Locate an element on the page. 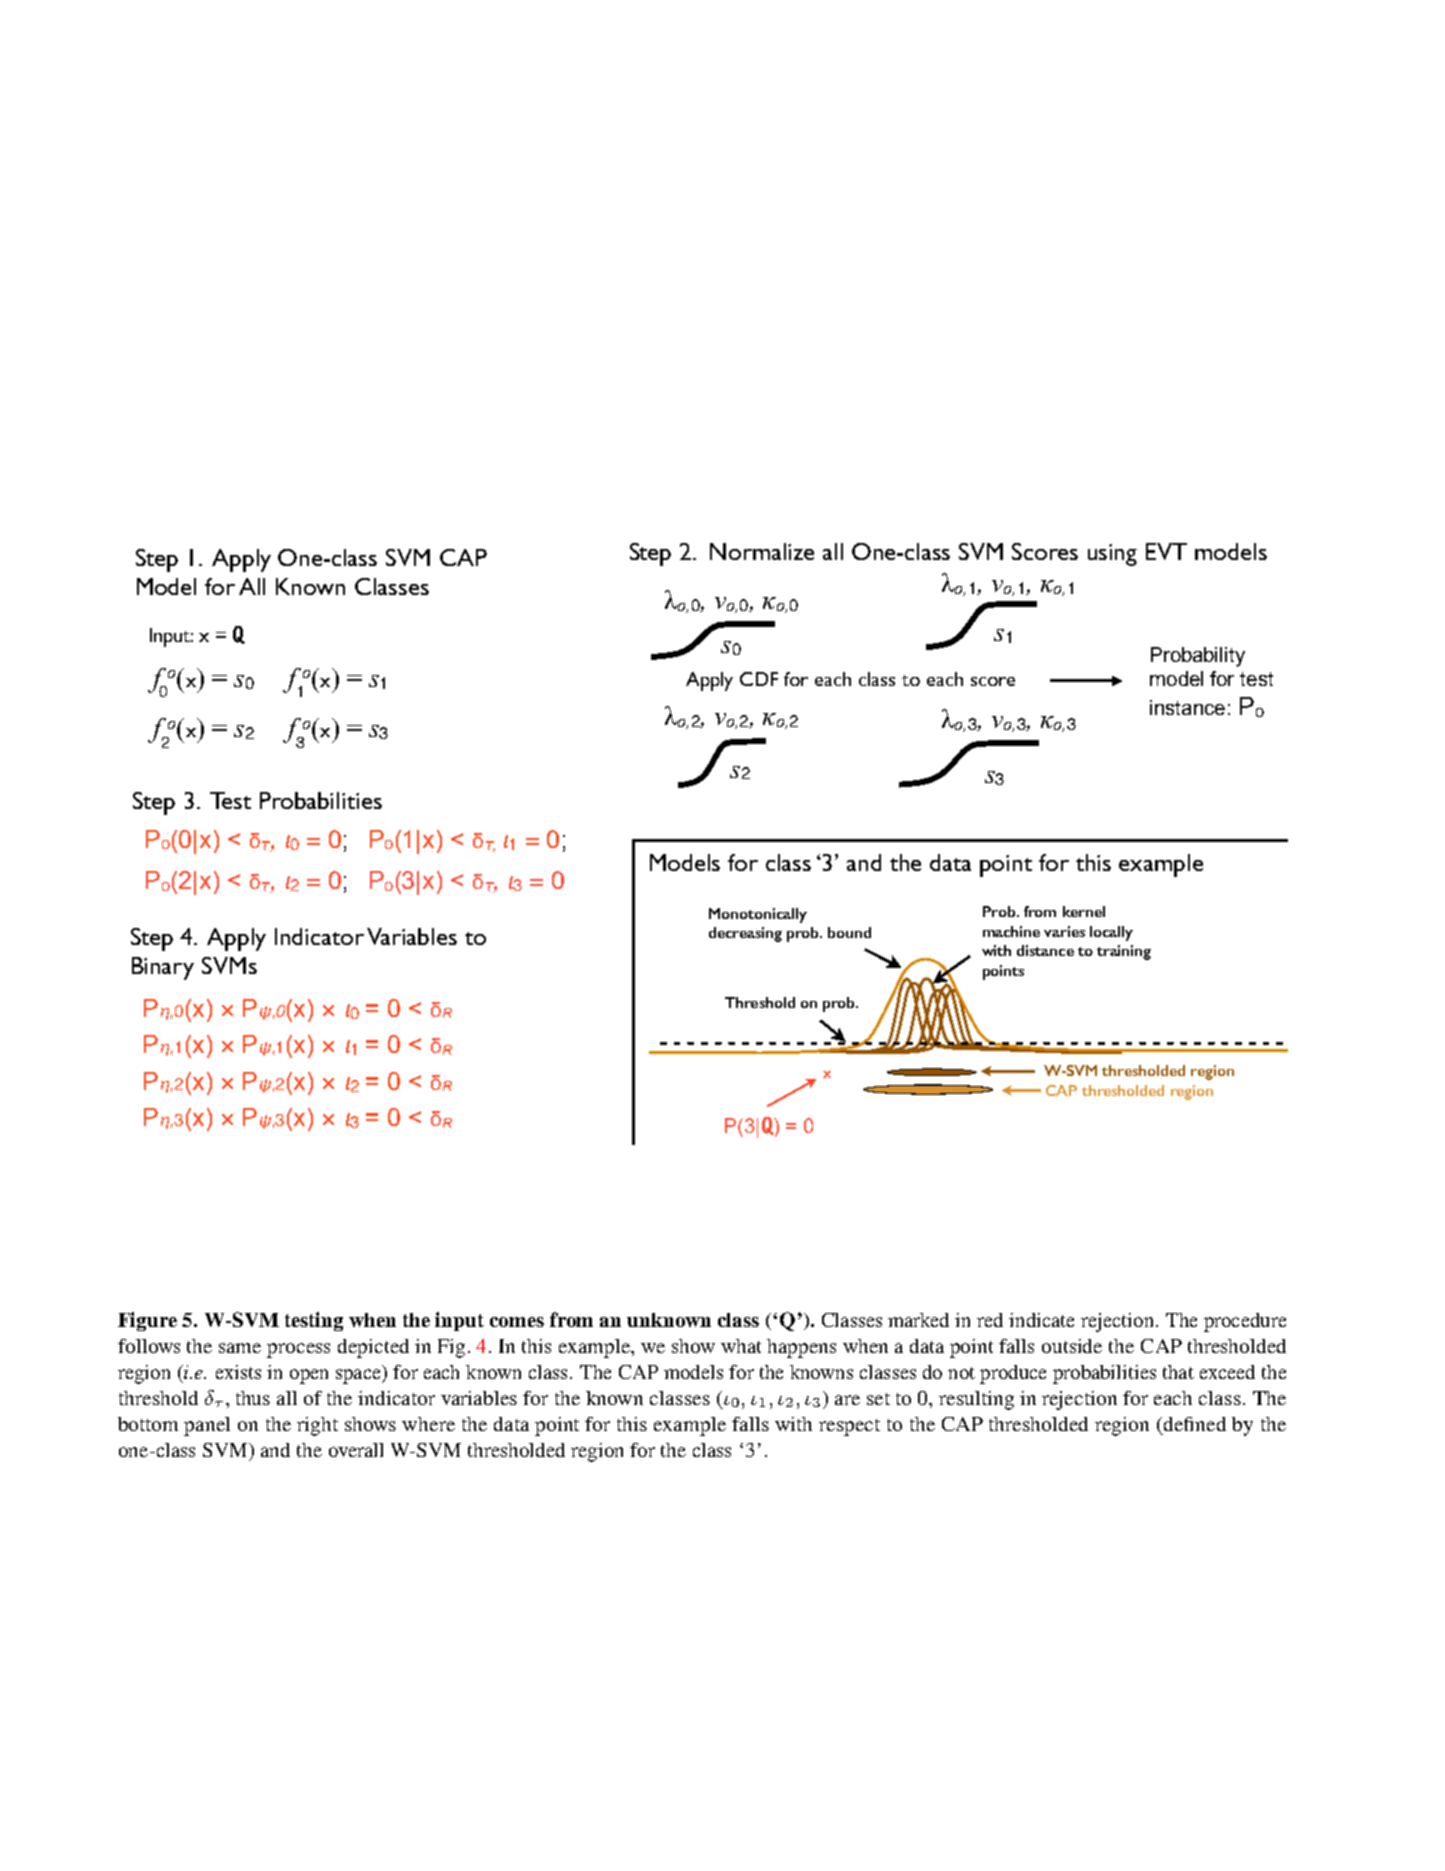 This image has height=1871, width=1445. training is located at coordinates (1124, 952).
